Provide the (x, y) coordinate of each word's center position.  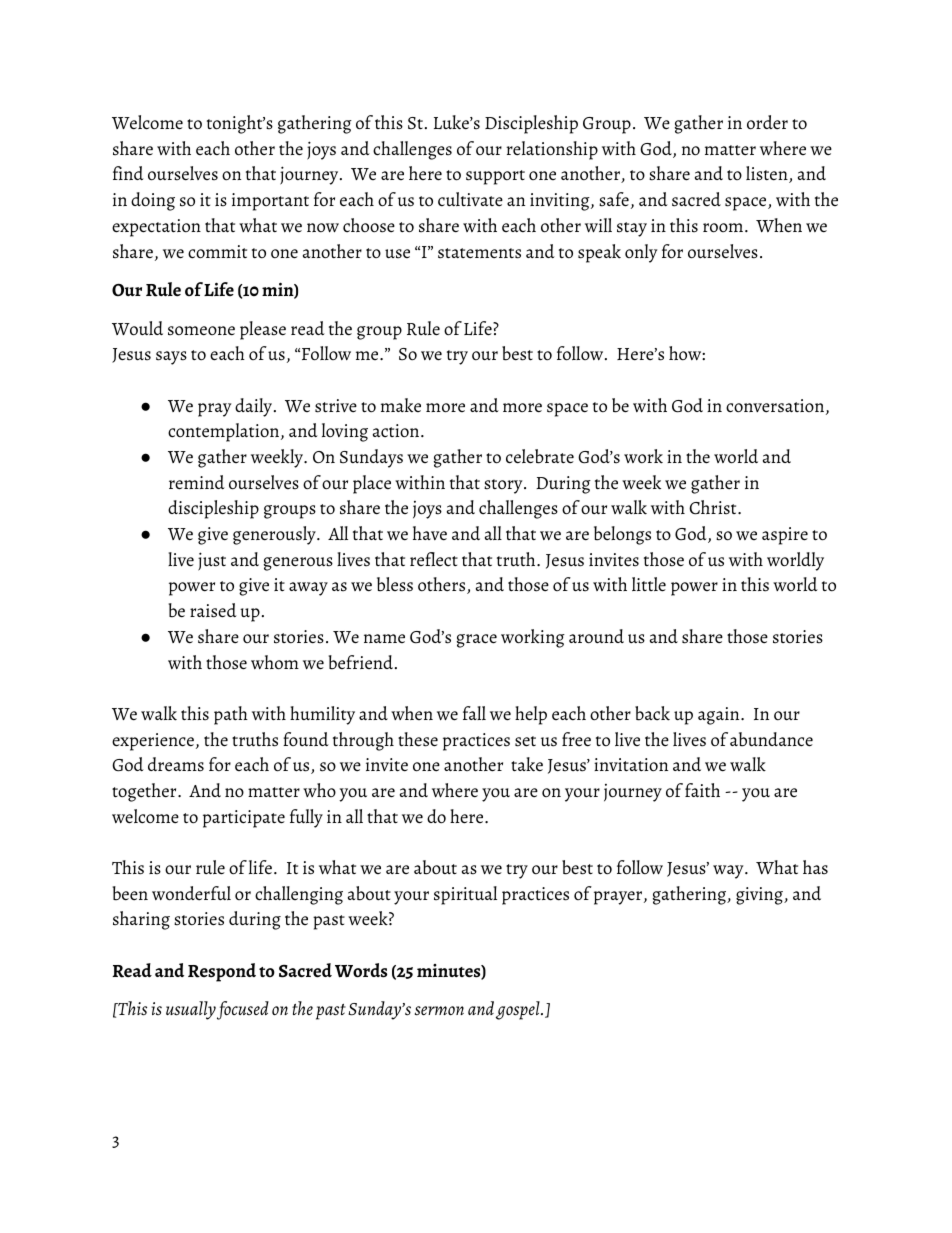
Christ (714, 507)
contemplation (225, 432)
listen (768, 174)
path (231, 715)
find (128, 173)
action (397, 431)
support (495, 177)
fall (474, 713)
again (720, 716)
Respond (222, 972)
